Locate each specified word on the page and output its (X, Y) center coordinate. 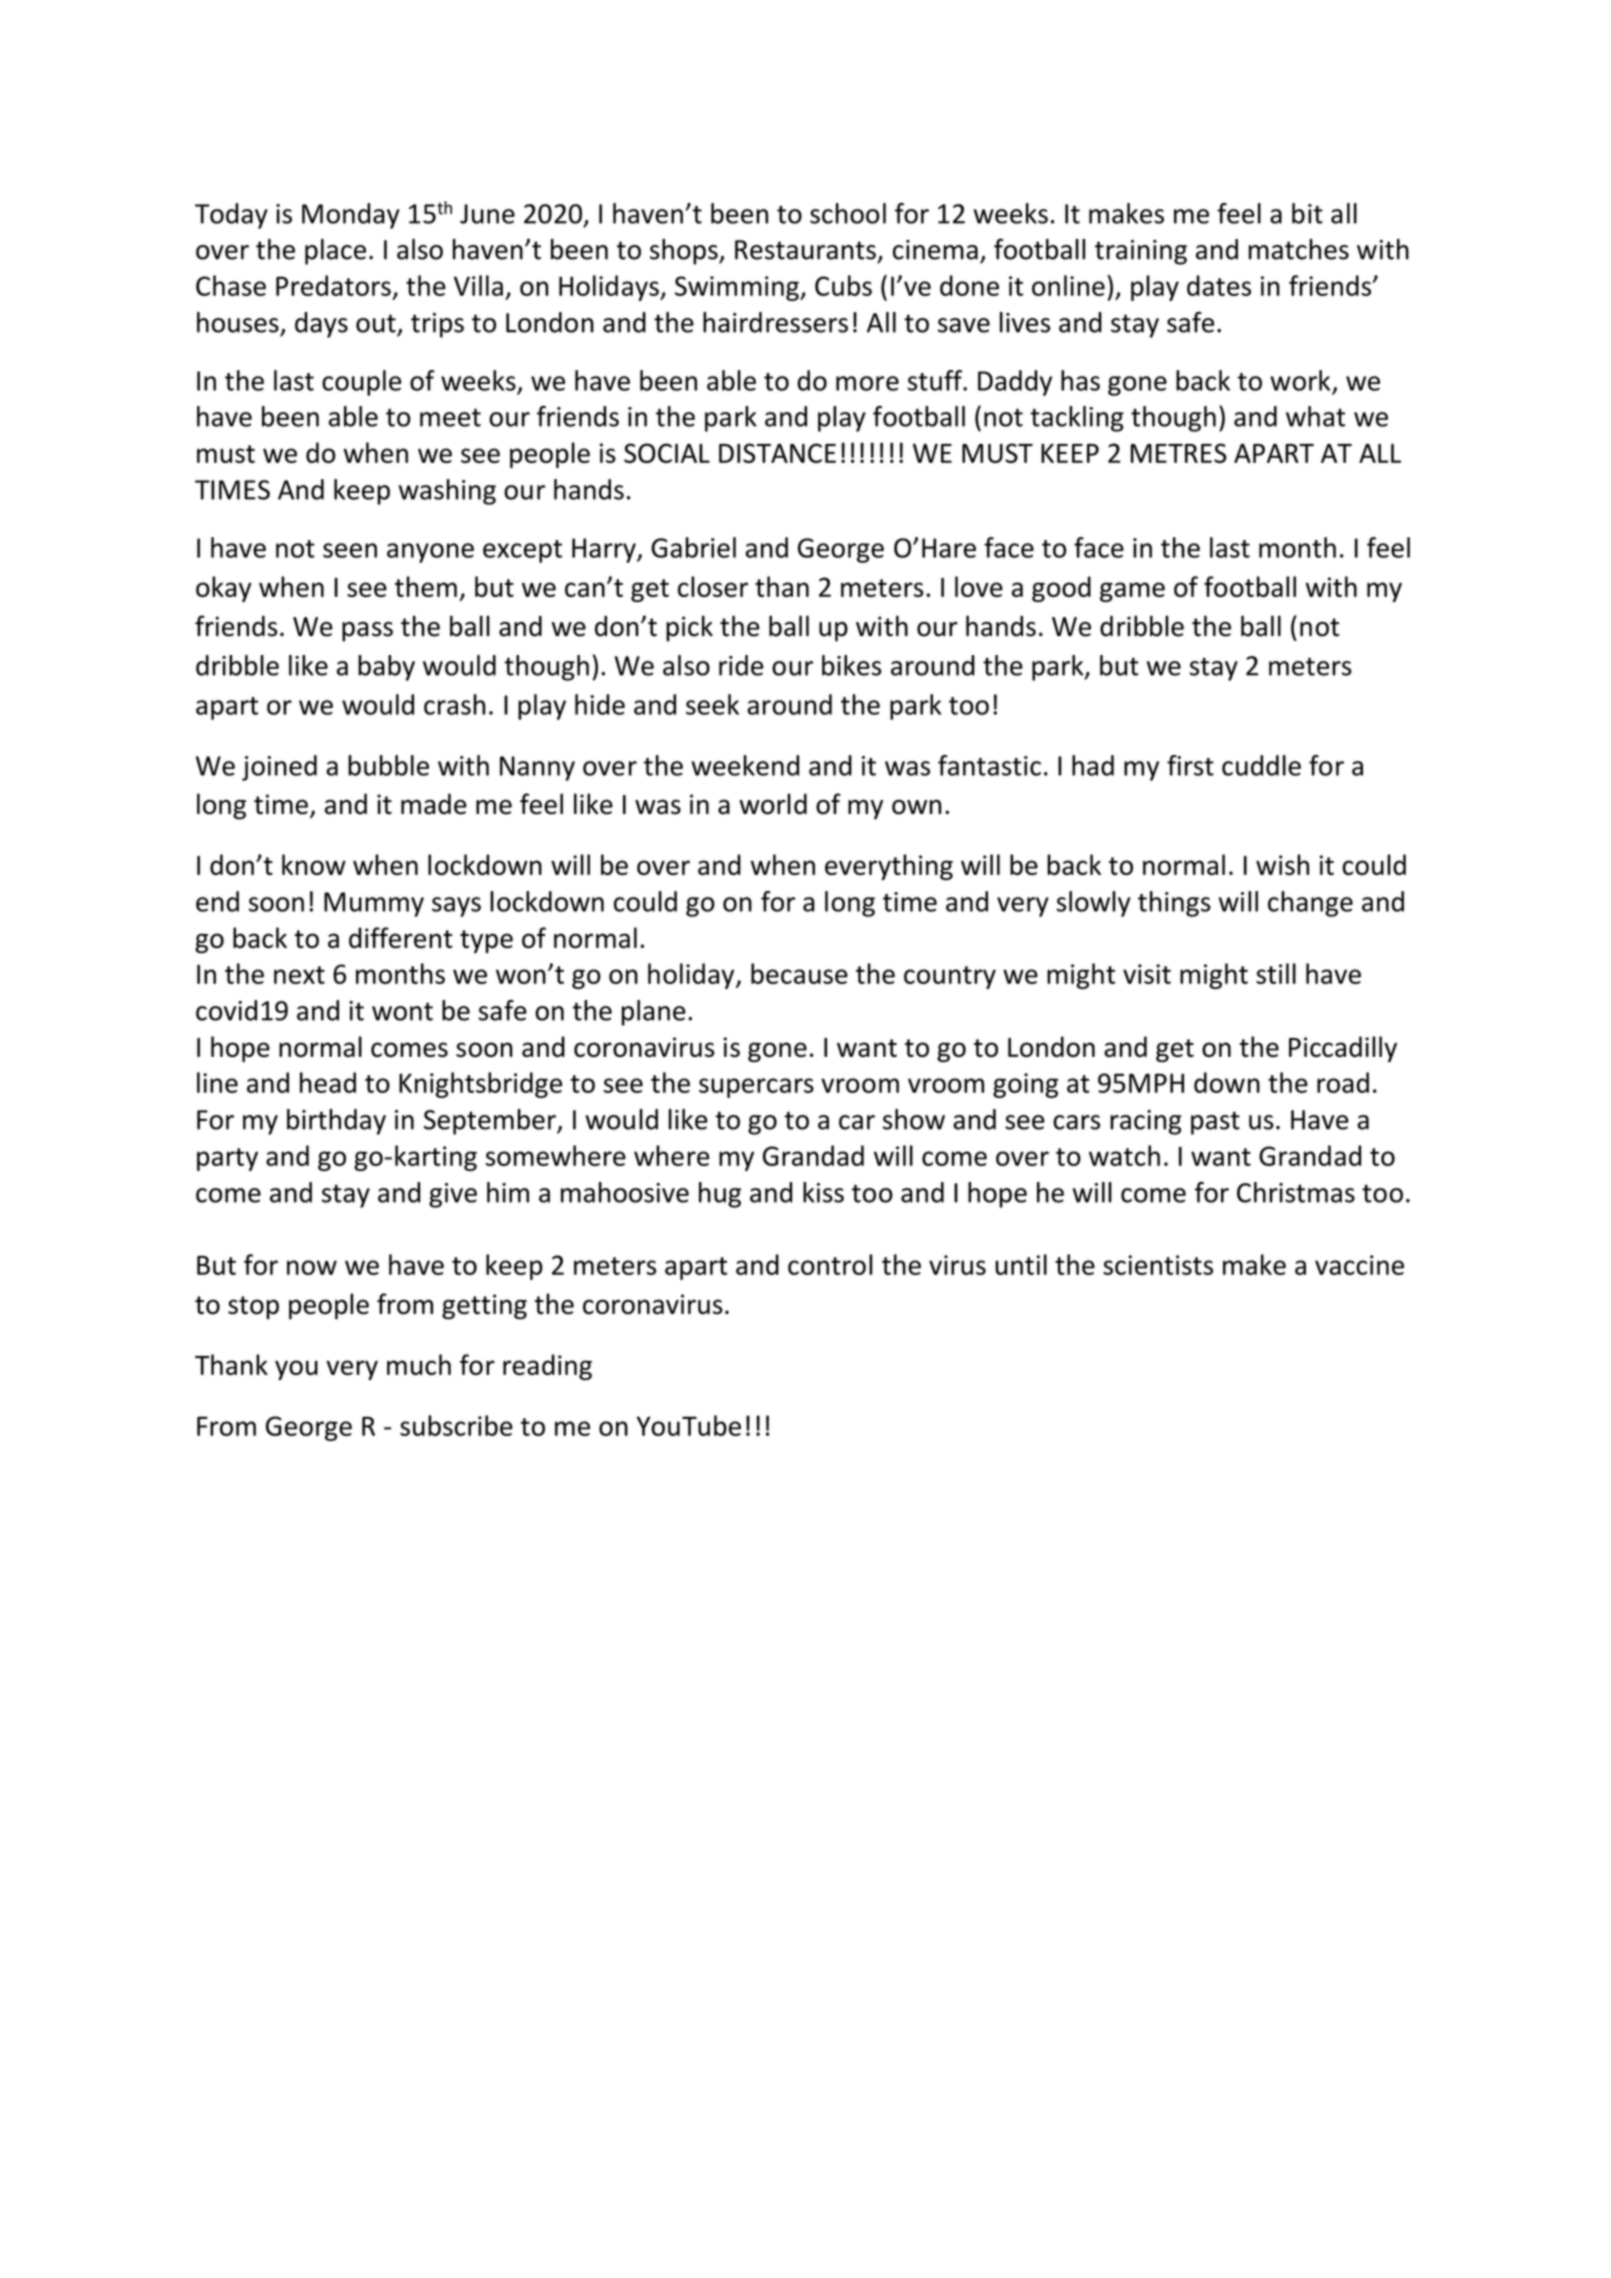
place (335, 252)
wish (1282, 864)
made (434, 804)
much (419, 1364)
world (773, 804)
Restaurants (805, 250)
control (830, 1264)
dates (1219, 285)
